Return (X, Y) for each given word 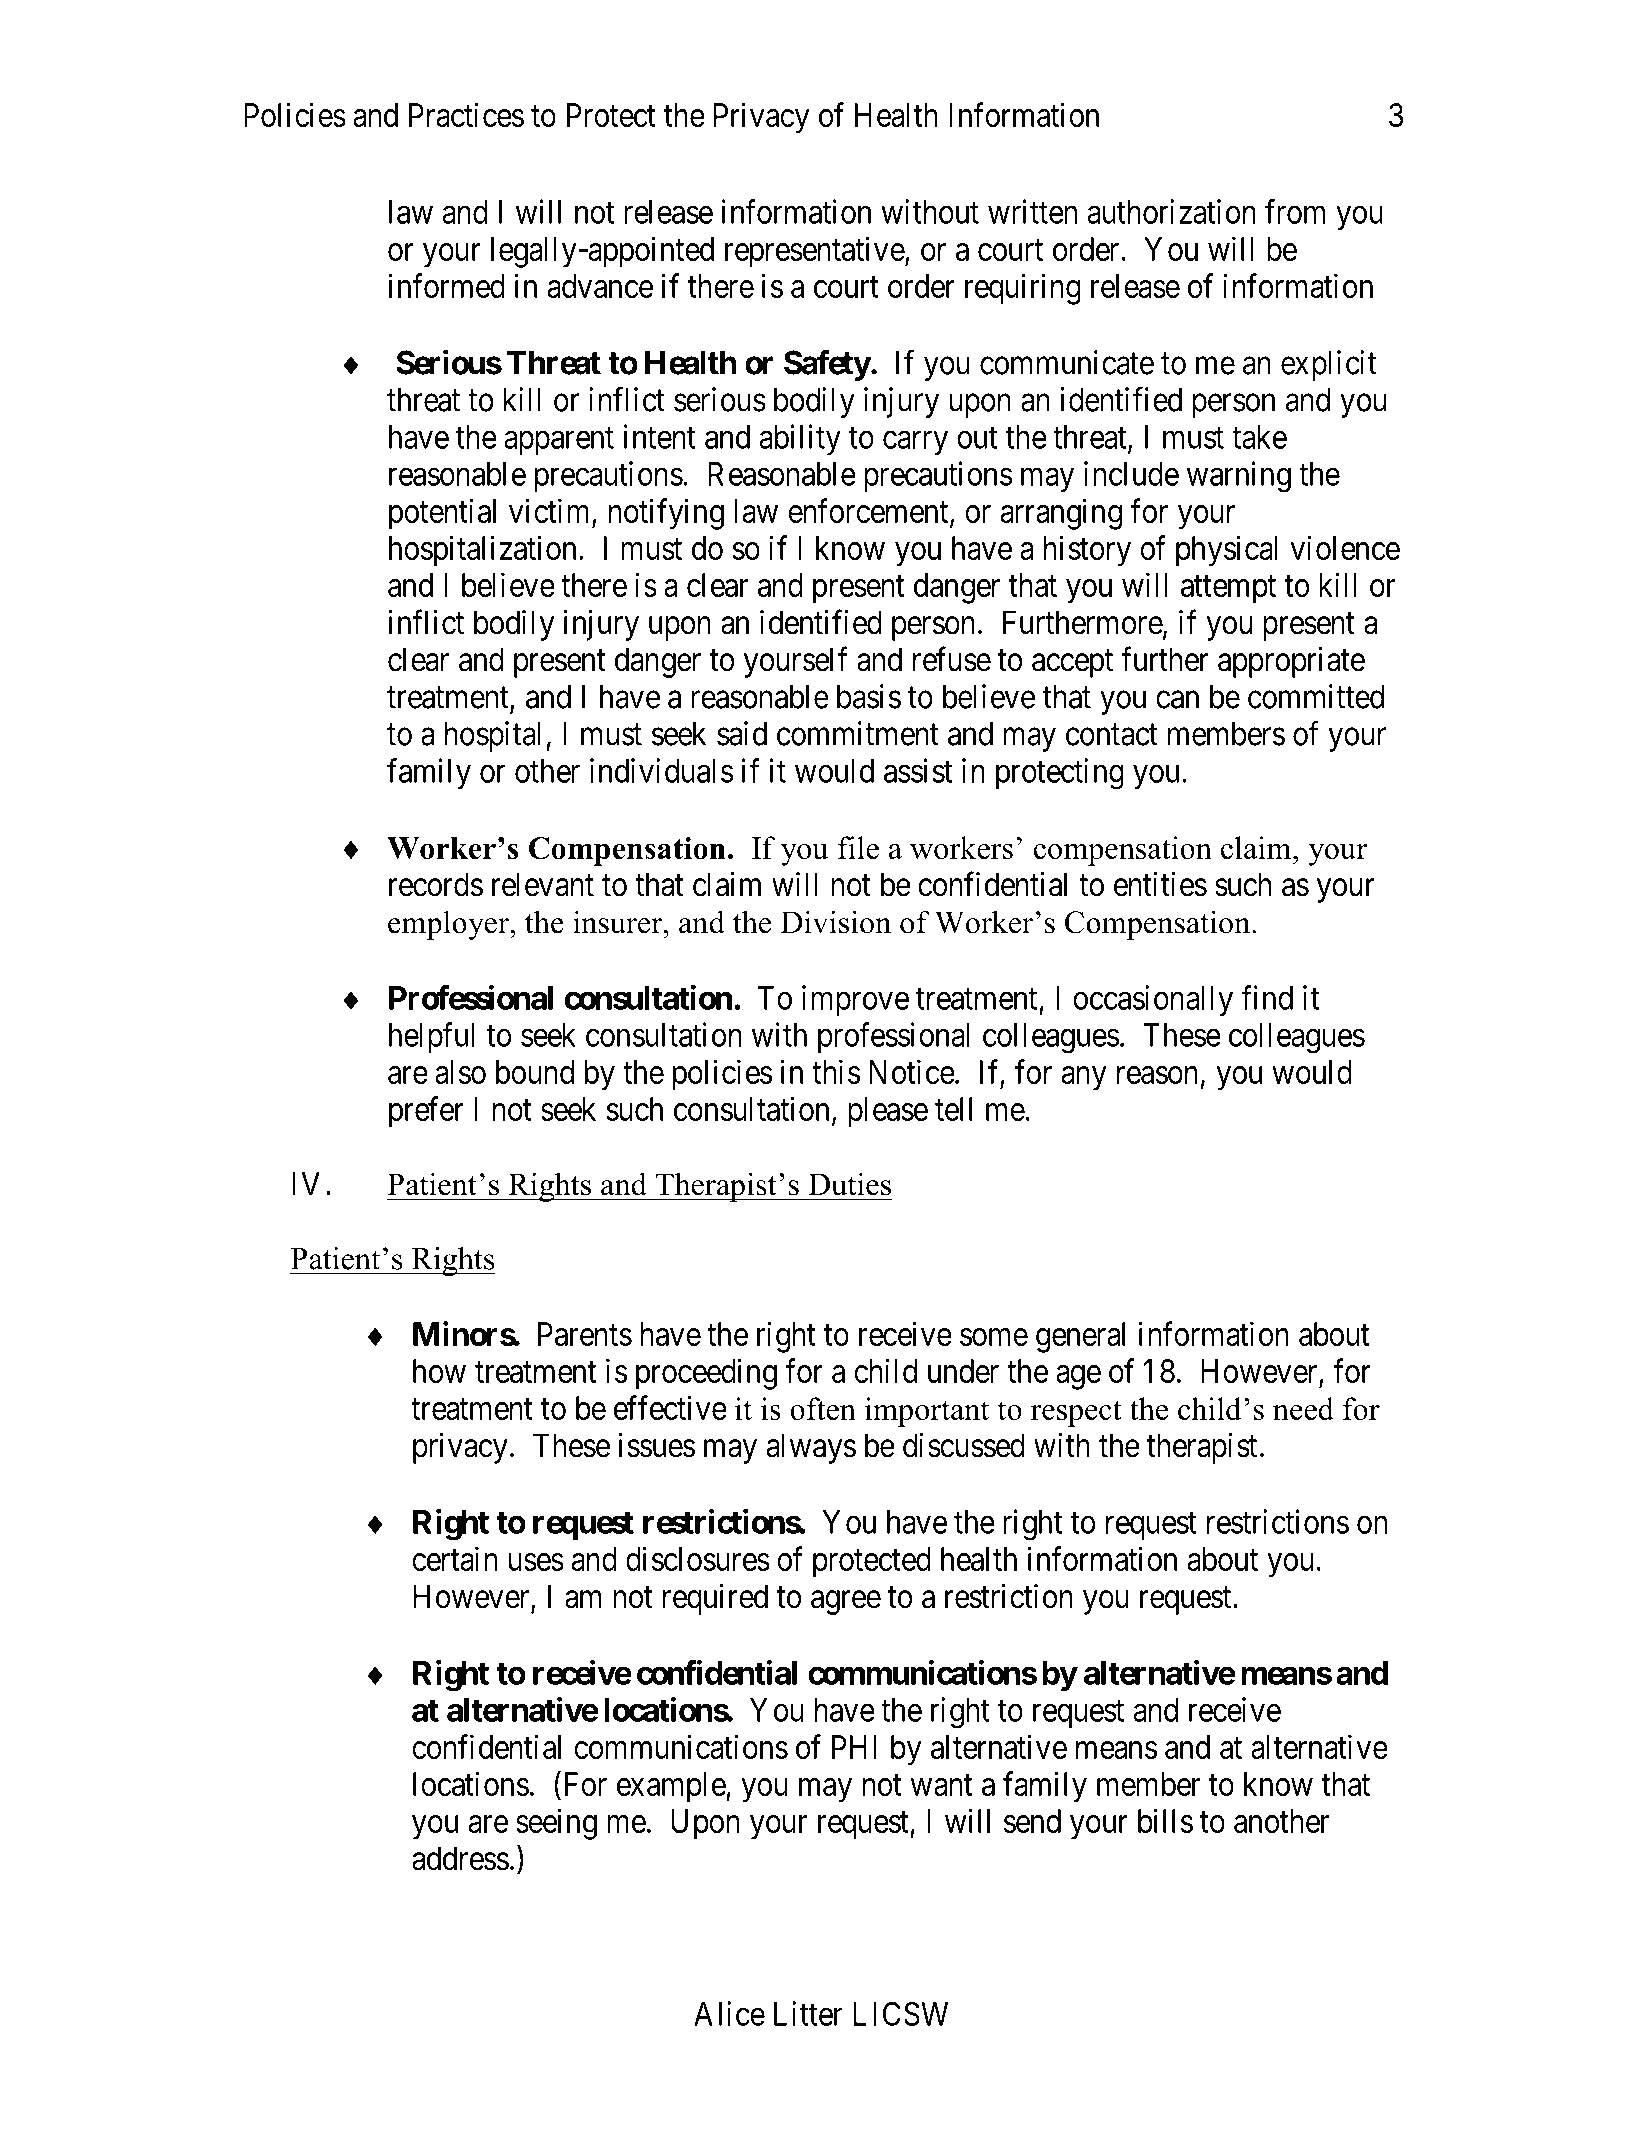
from (1295, 211)
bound (535, 1072)
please (888, 1112)
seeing (556, 1824)
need (1303, 1408)
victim (551, 512)
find (1267, 997)
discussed (964, 1445)
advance (600, 286)
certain (455, 1558)
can (1177, 700)
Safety (827, 365)
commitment (858, 733)
